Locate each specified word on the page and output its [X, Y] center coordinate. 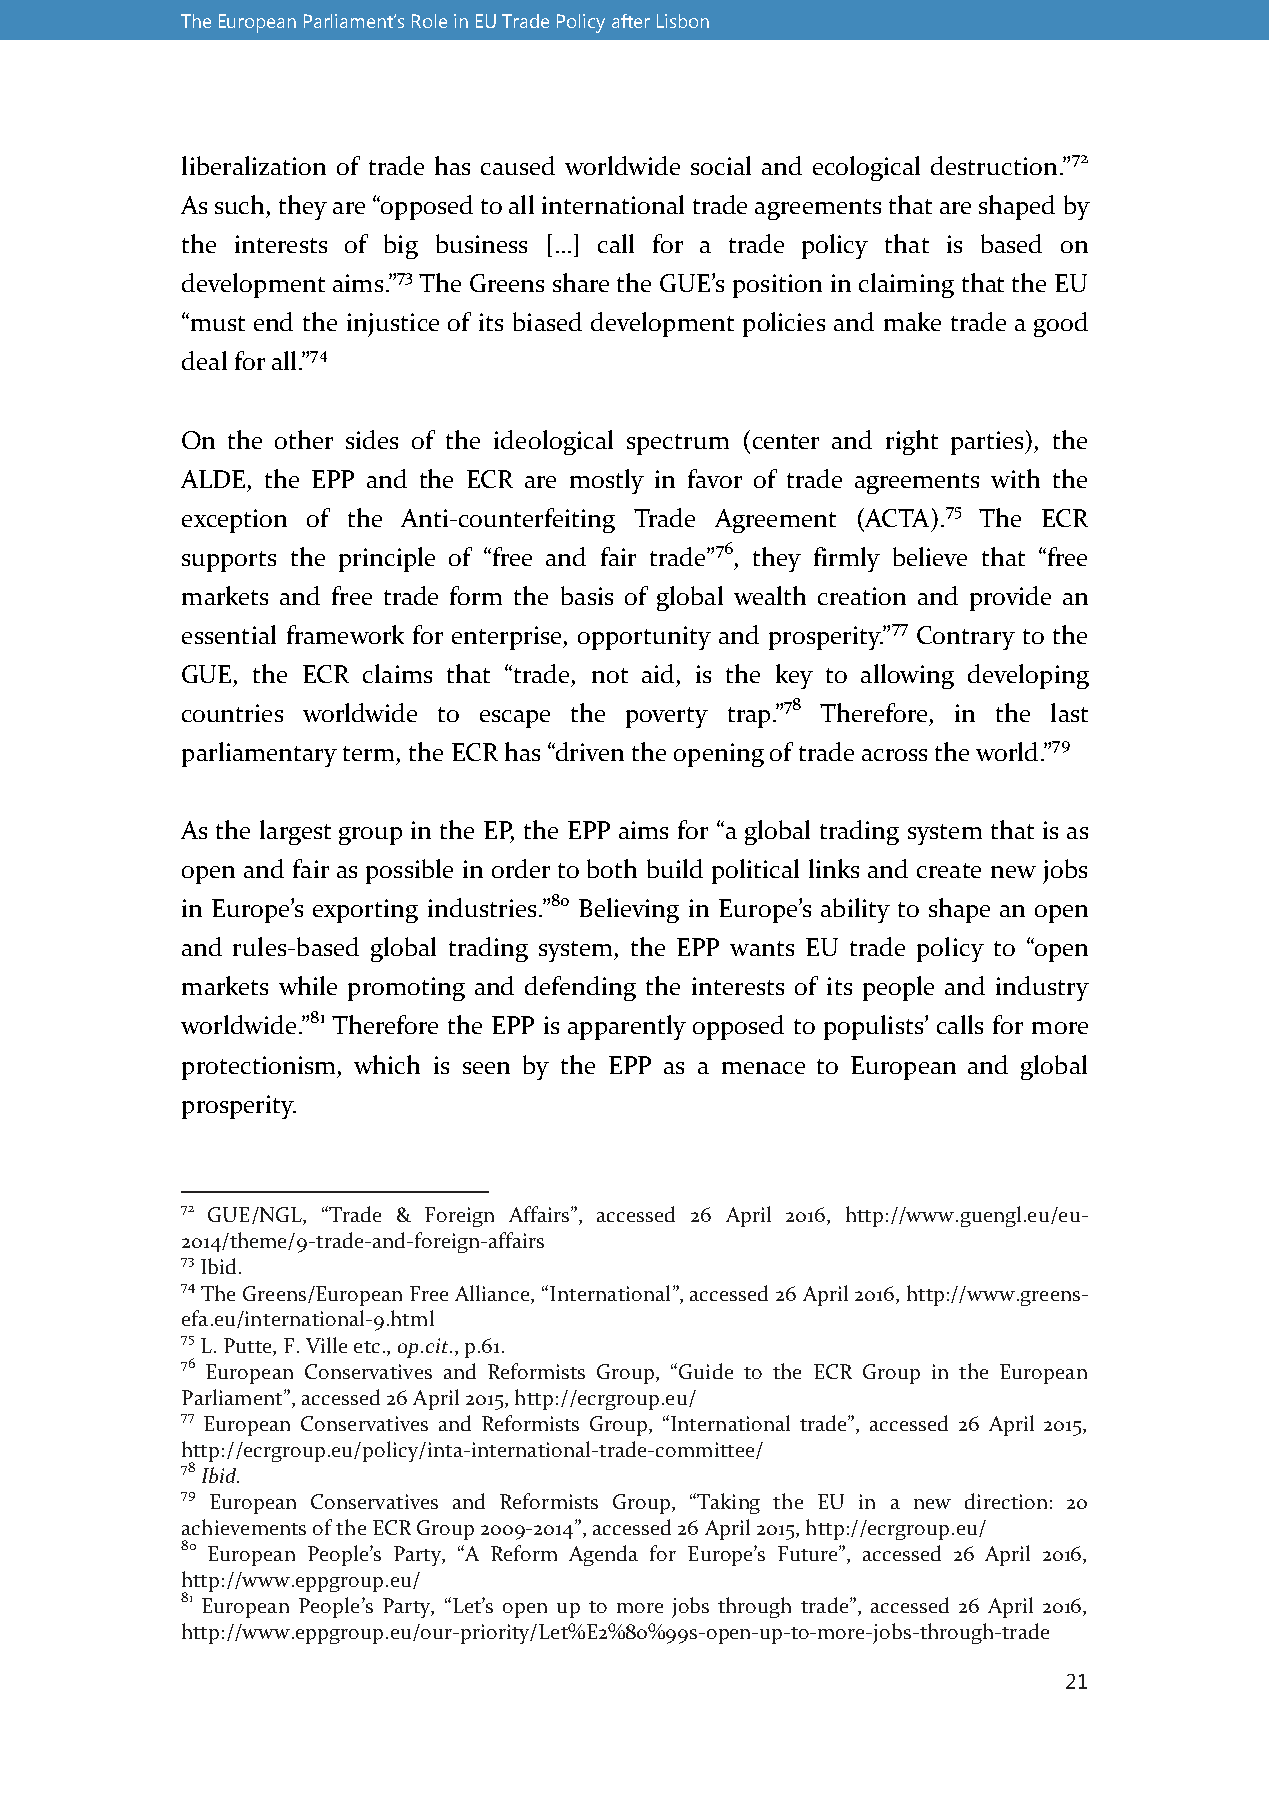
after [631, 21]
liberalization [254, 165]
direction [1006, 1501]
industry [1042, 988]
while [308, 985]
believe [930, 556]
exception [234, 521]
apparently [627, 1027]
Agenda [603, 1555]
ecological [866, 168]
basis [587, 595]
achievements [244, 1527]
